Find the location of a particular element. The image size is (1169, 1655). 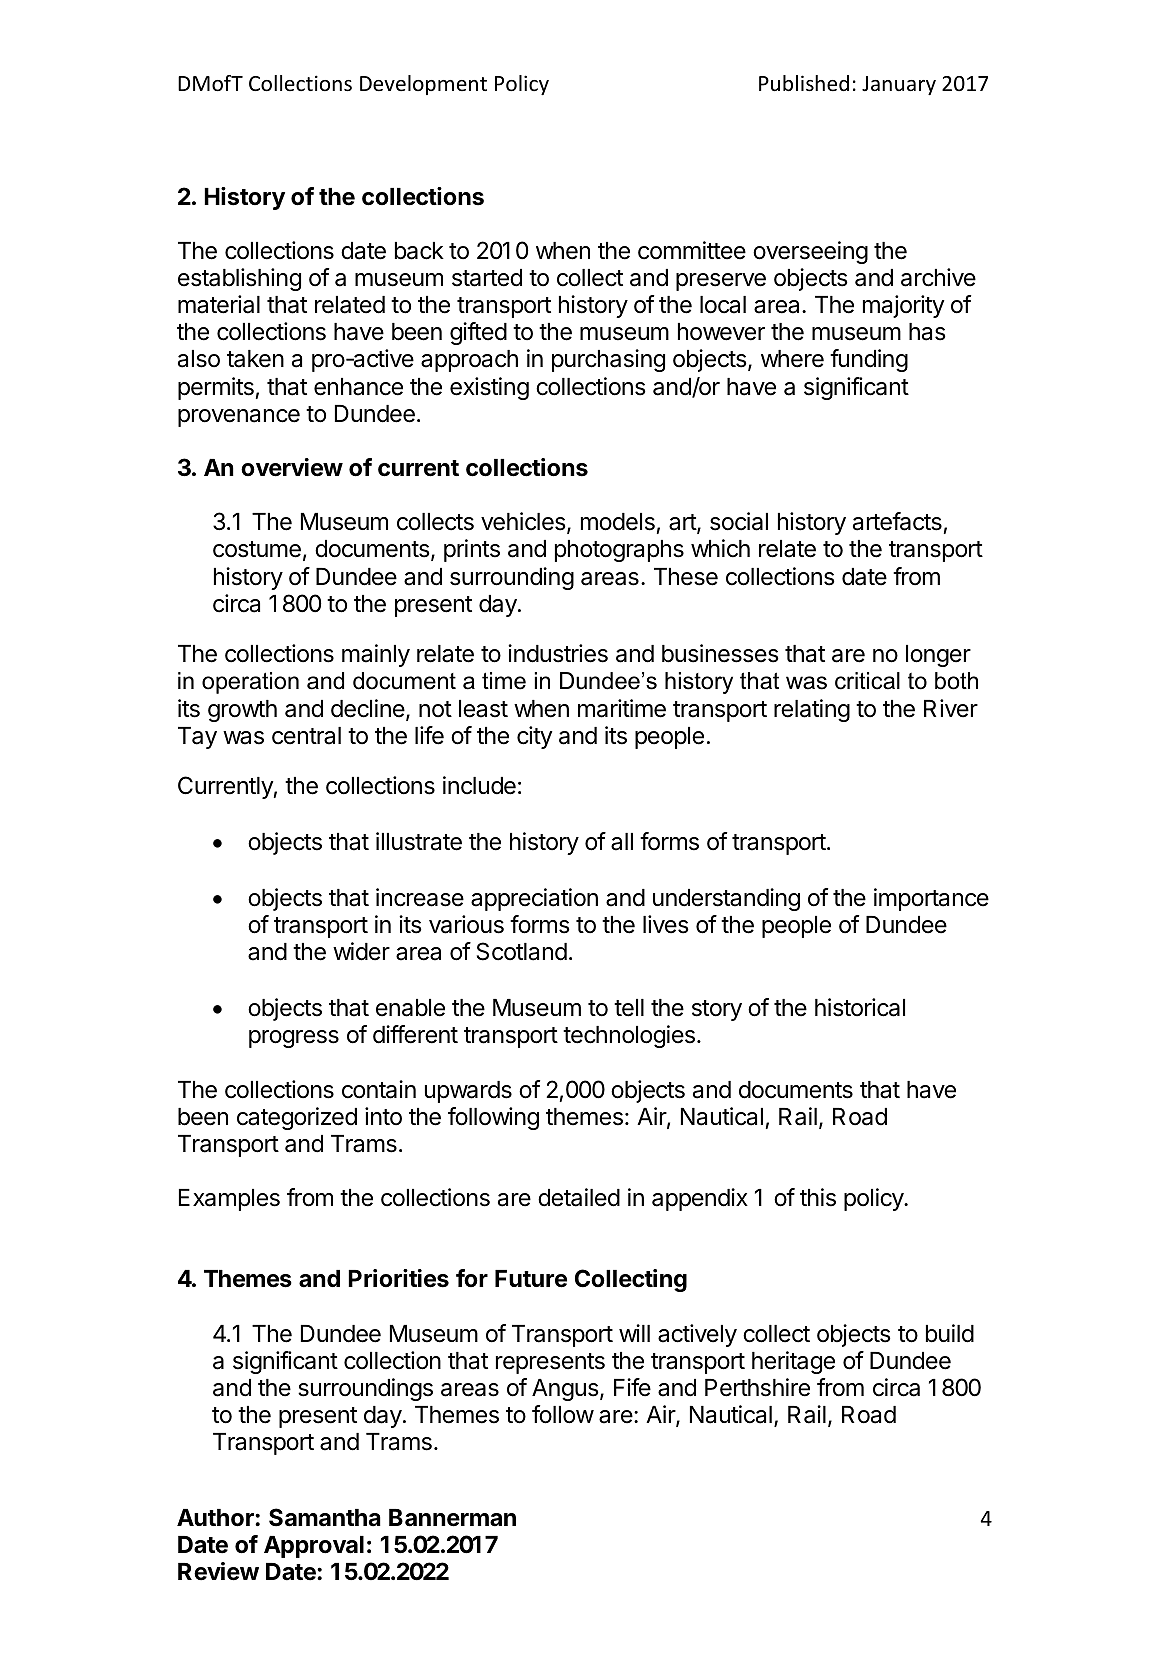

committee is located at coordinates (692, 250).
